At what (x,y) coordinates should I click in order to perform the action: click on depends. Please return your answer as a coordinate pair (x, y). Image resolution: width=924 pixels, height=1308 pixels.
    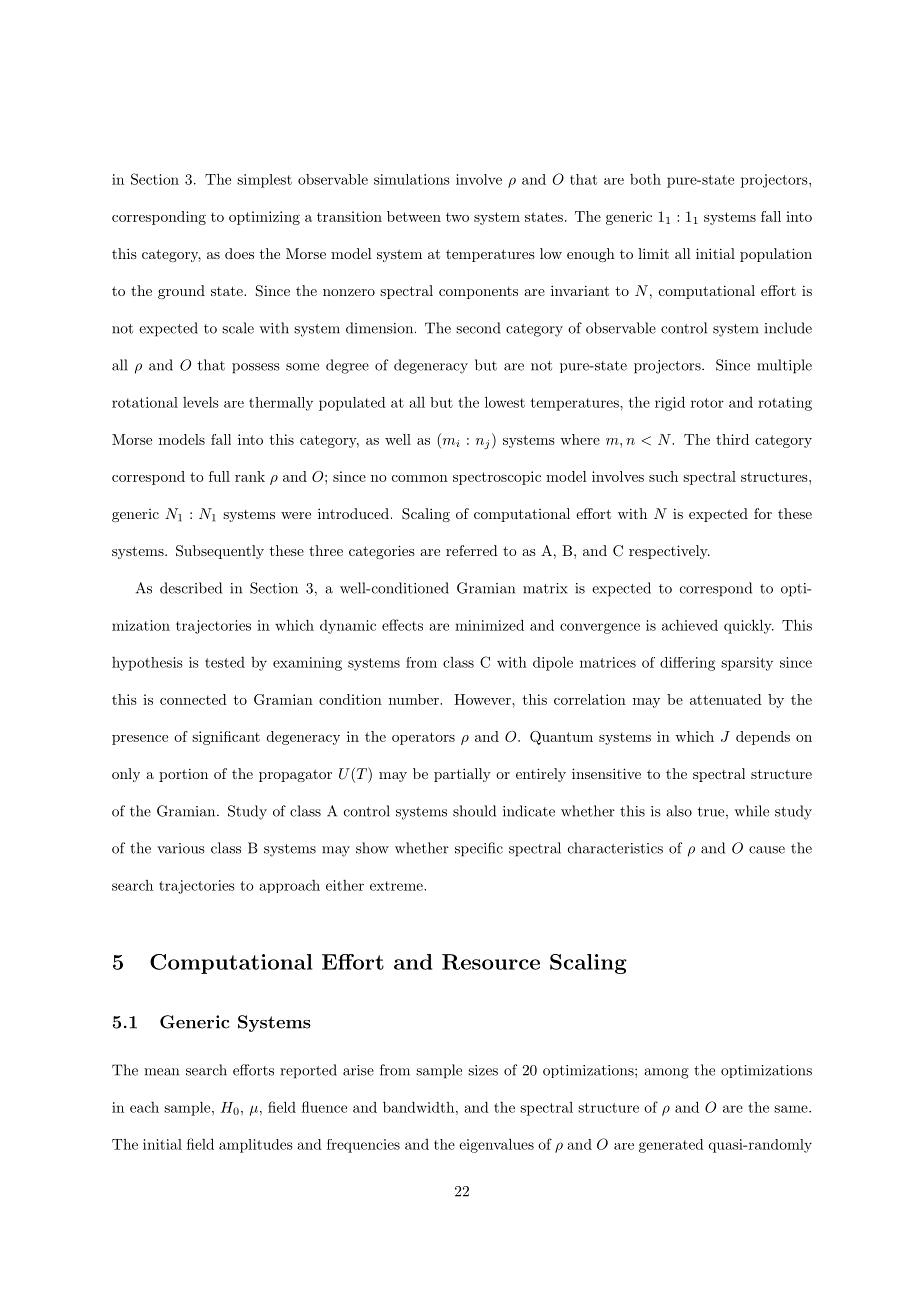
    Looking at the image, I should click on (763, 738).
